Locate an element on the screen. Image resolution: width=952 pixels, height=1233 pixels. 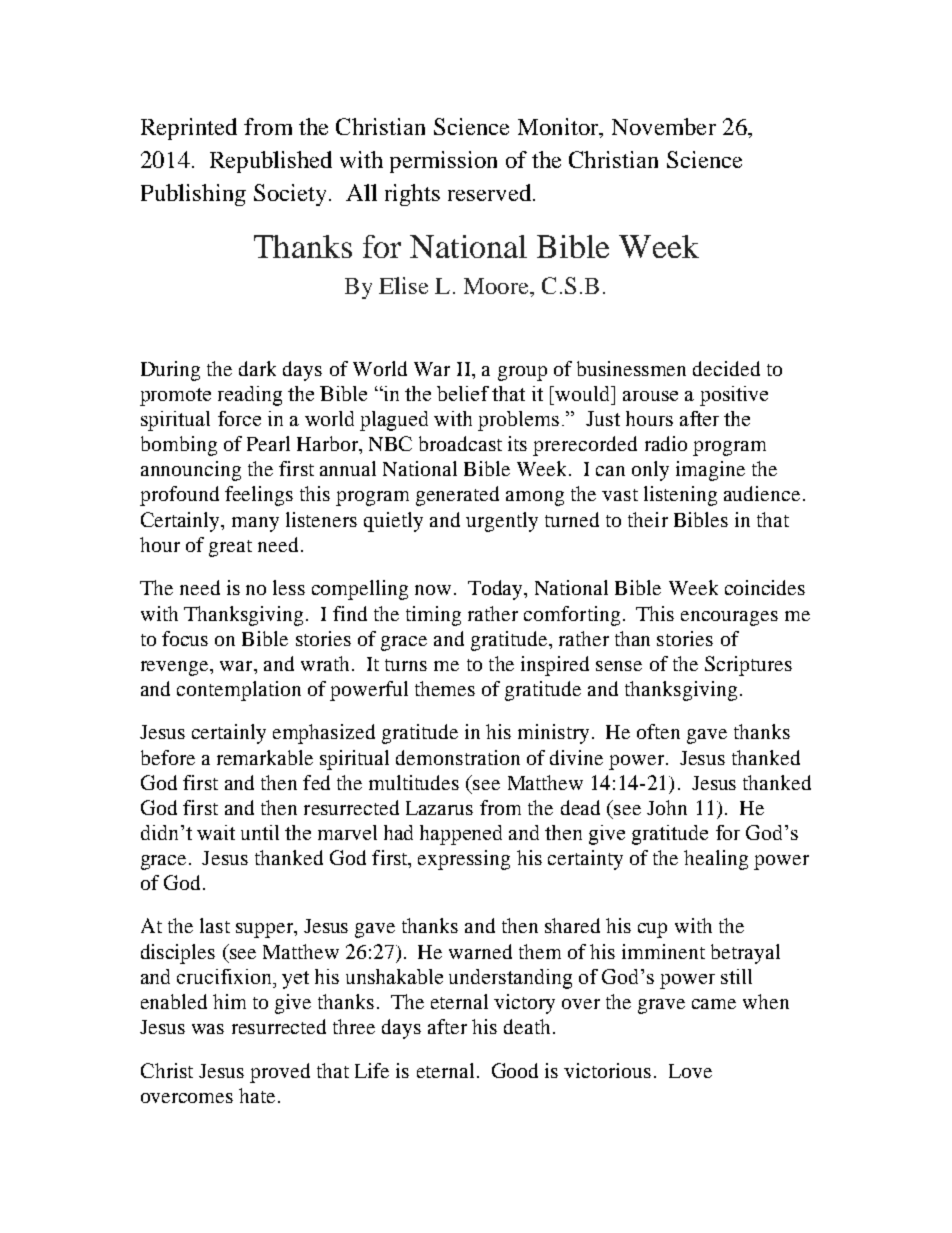
healing is located at coordinates (716, 860).
